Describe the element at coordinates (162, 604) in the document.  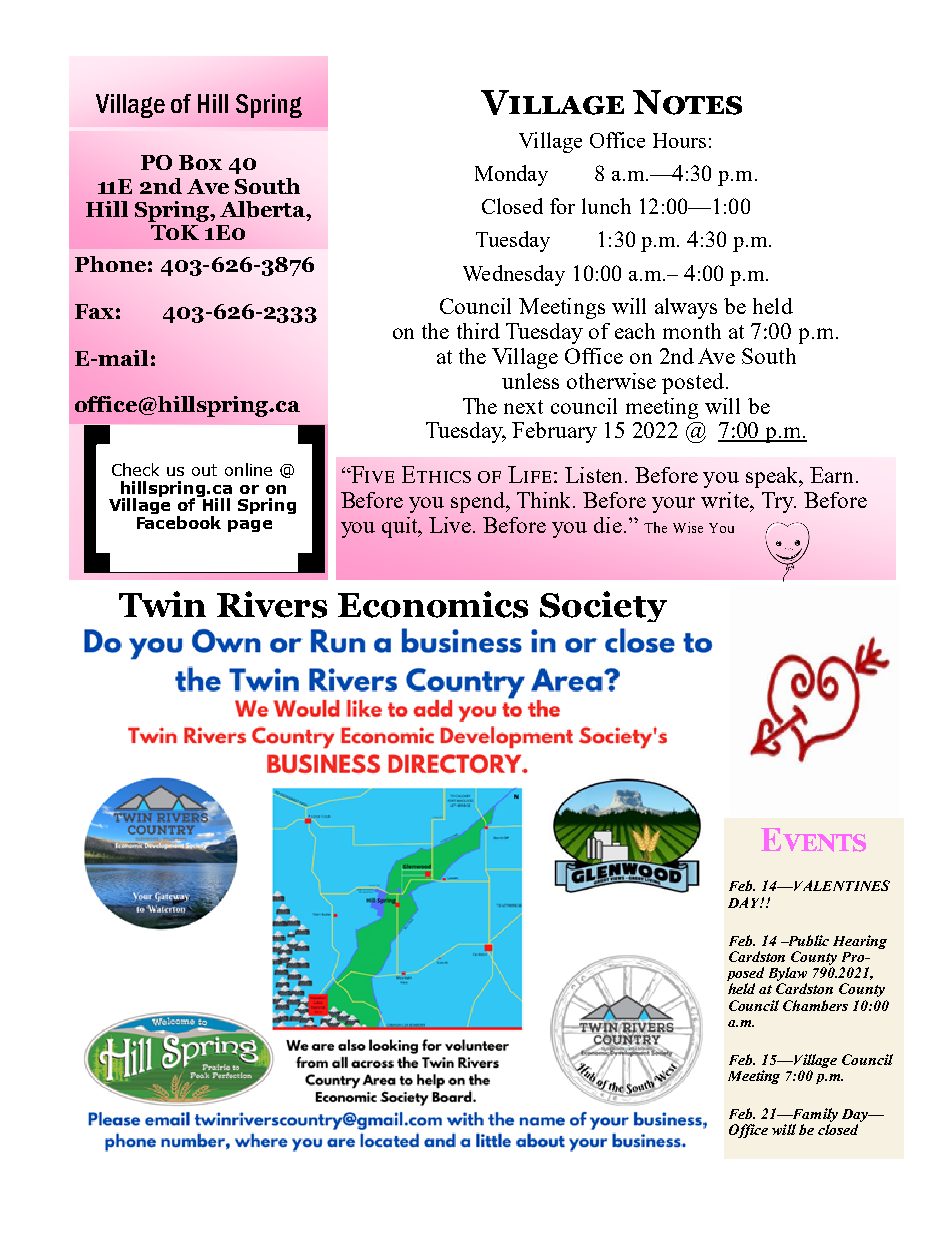
I see `Twin` at that location.
